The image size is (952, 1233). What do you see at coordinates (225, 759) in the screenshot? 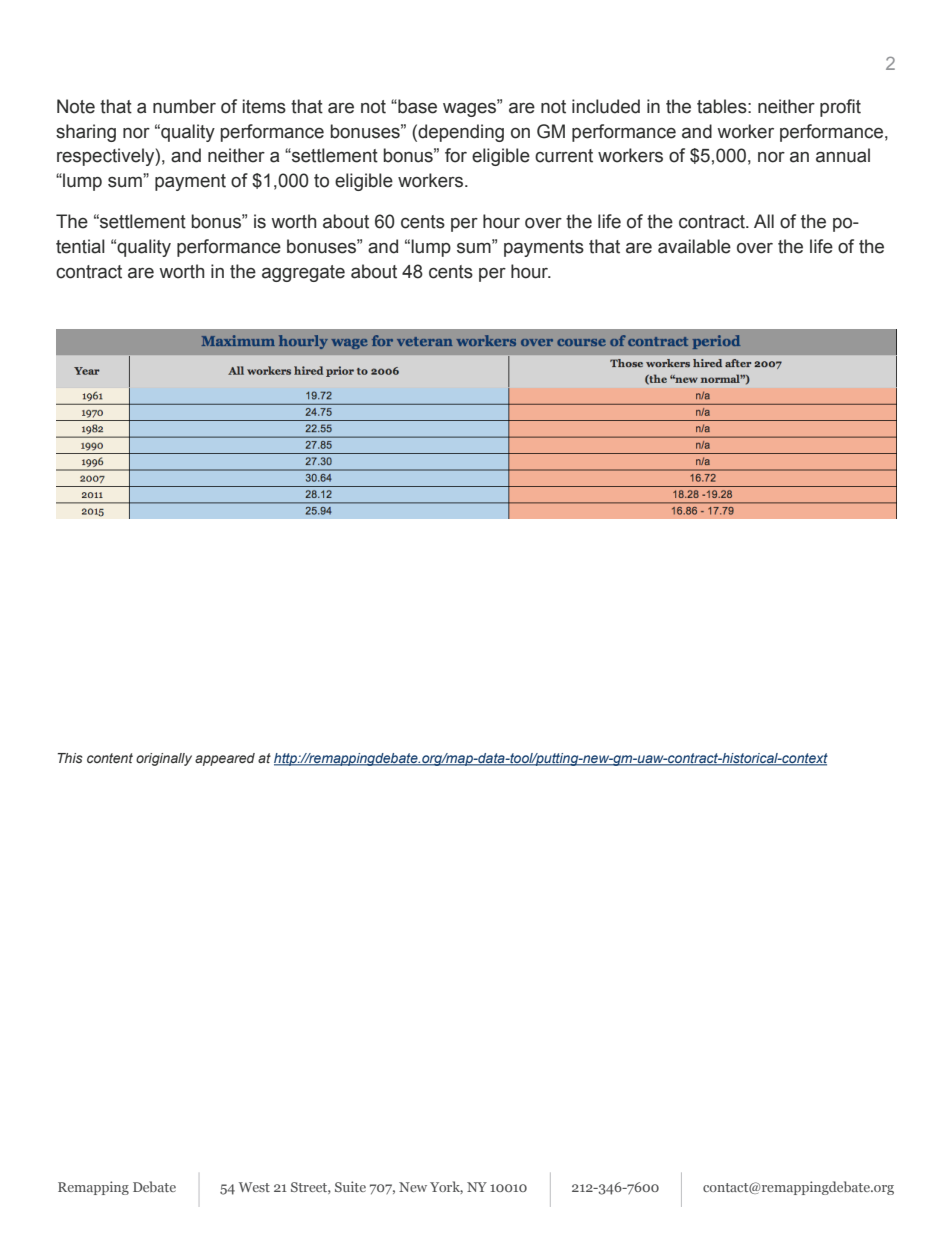
I see `appeared` at bounding box center [225, 759].
